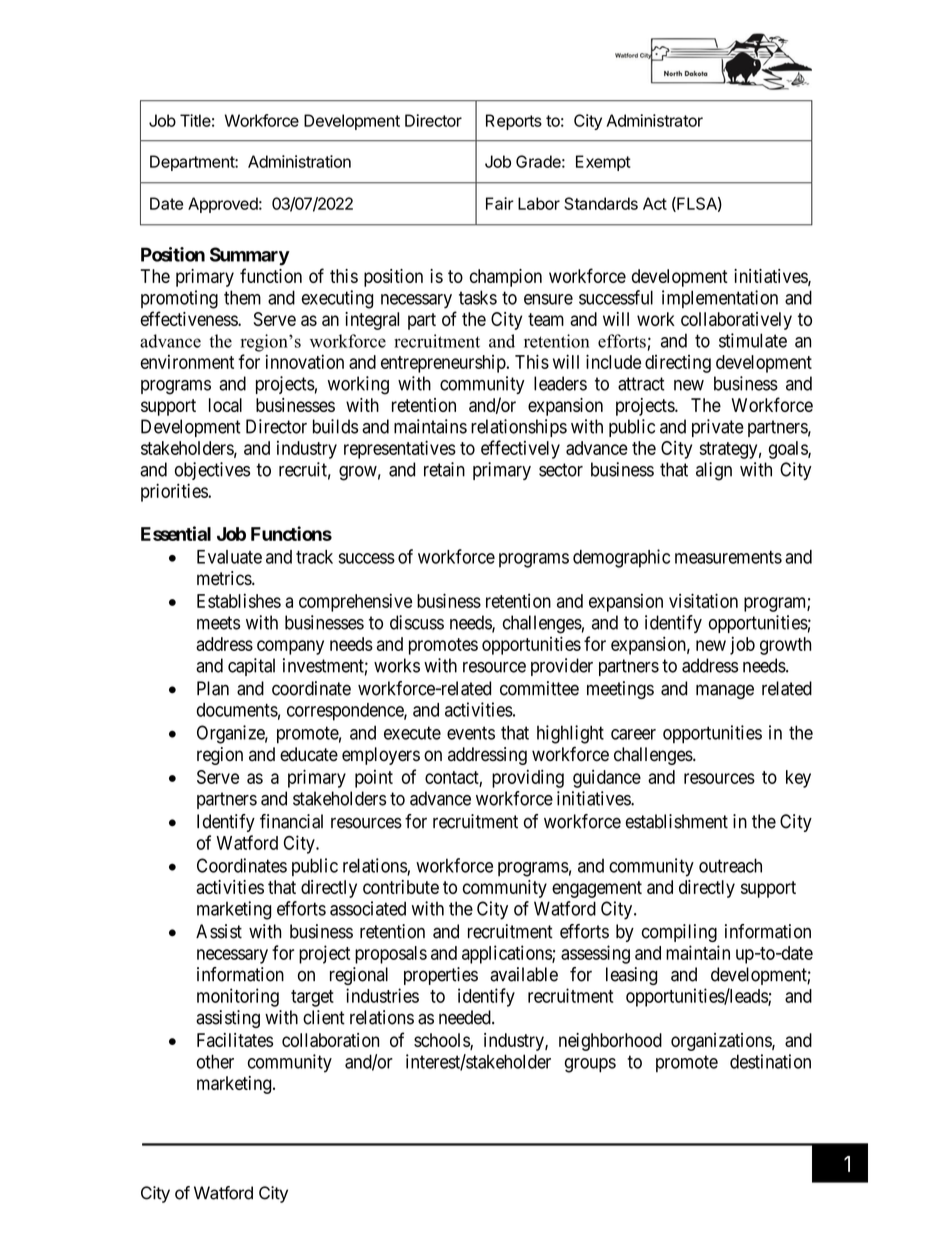 The height and width of the page is (1233, 952). I want to click on Facilitates, so click(235, 1040).
